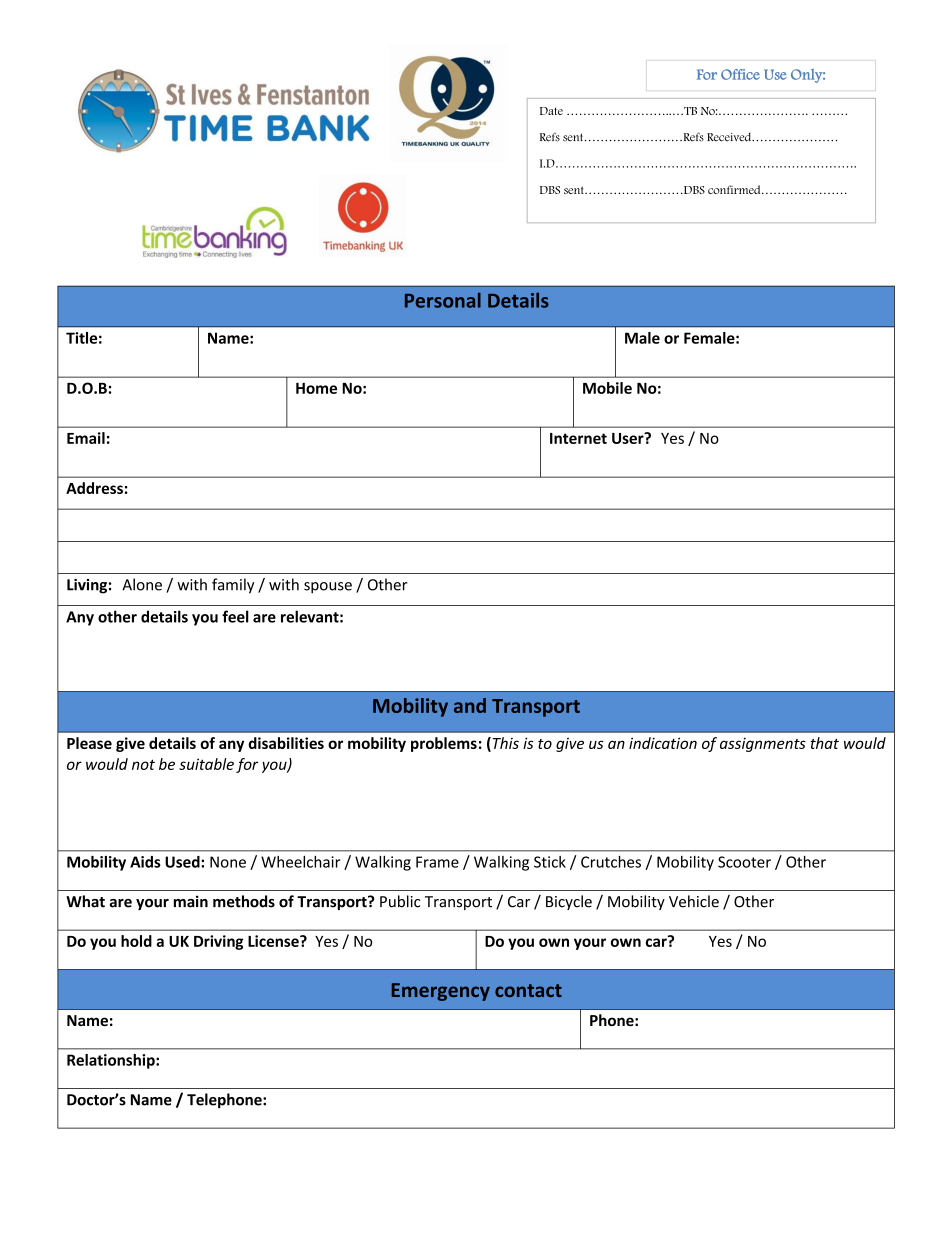 The height and width of the screenshot is (1233, 952). What do you see at coordinates (143, 764) in the screenshot?
I see `not` at bounding box center [143, 764].
